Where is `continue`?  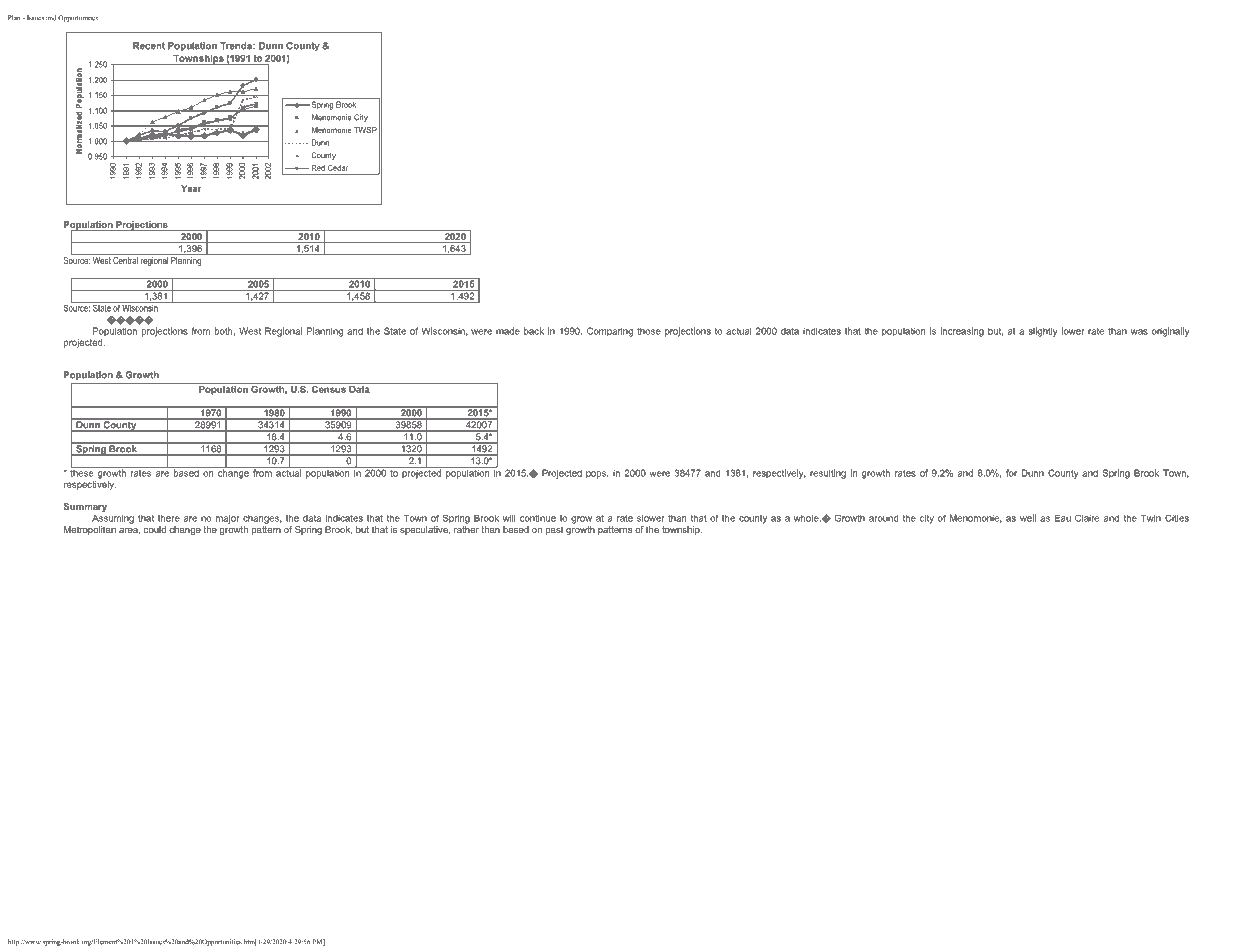
continue is located at coordinates (538, 518).
